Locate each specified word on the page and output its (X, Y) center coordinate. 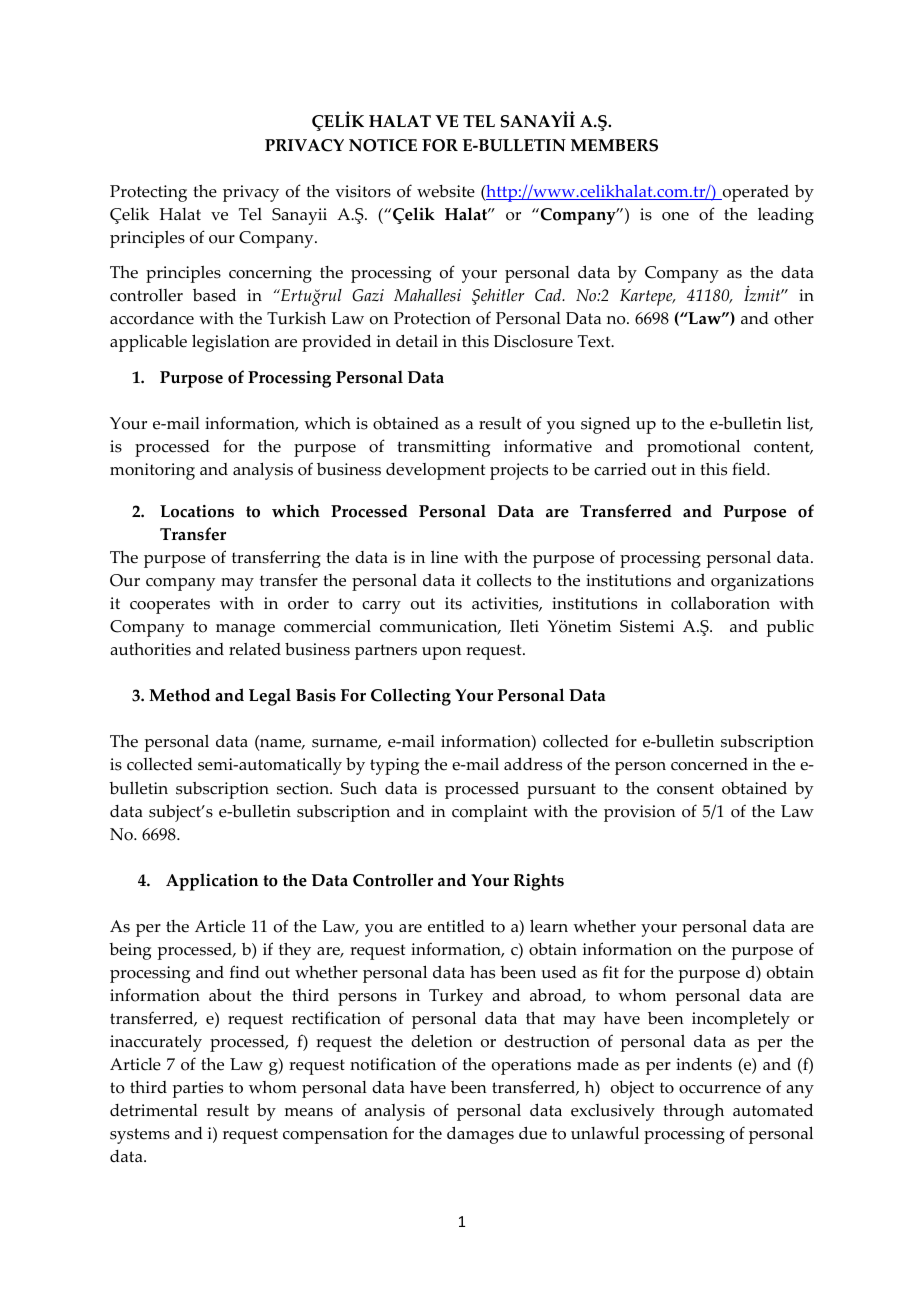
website (446, 191)
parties (198, 1089)
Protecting (148, 193)
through (693, 1112)
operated (754, 193)
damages (480, 1135)
